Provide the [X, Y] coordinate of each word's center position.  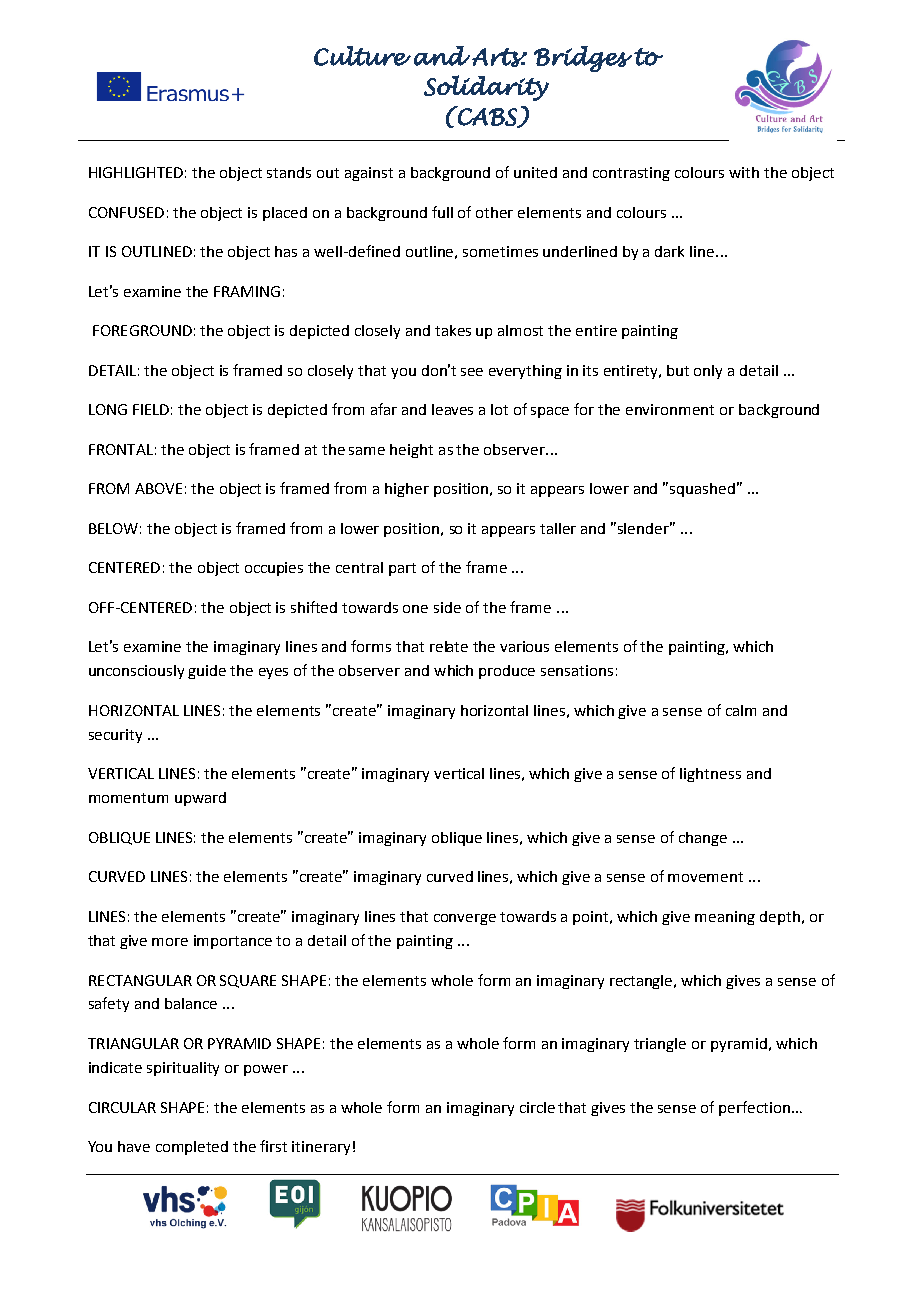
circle [537, 1107]
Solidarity [486, 88]
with [744, 172]
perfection [754, 1108]
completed [192, 1148]
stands [289, 172]
